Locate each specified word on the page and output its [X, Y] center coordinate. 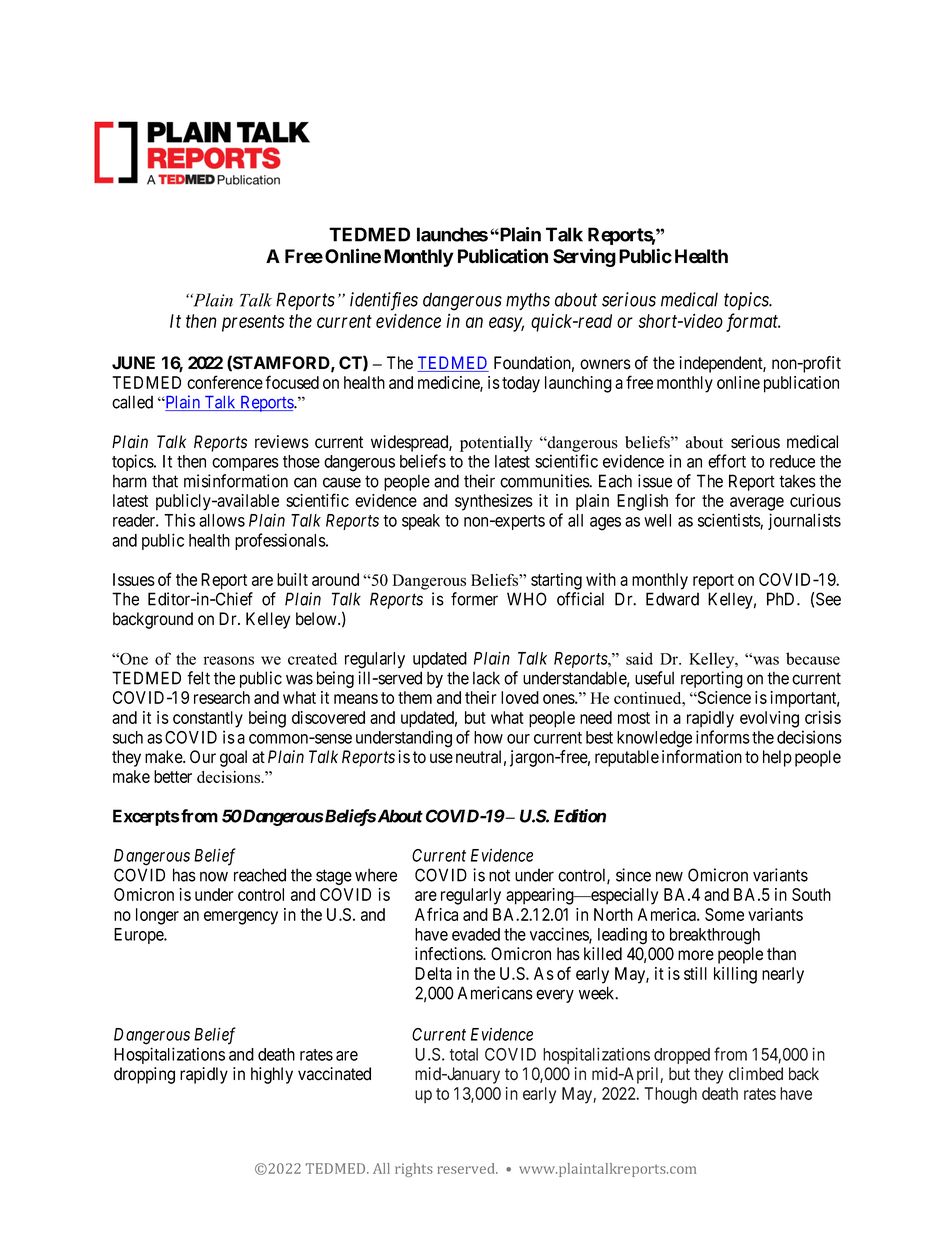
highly [272, 1075]
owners [605, 364]
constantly [208, 719]
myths [528, 301]
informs [723, 737]
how [488, 737]
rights [414, 1170]
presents [253, 323]
